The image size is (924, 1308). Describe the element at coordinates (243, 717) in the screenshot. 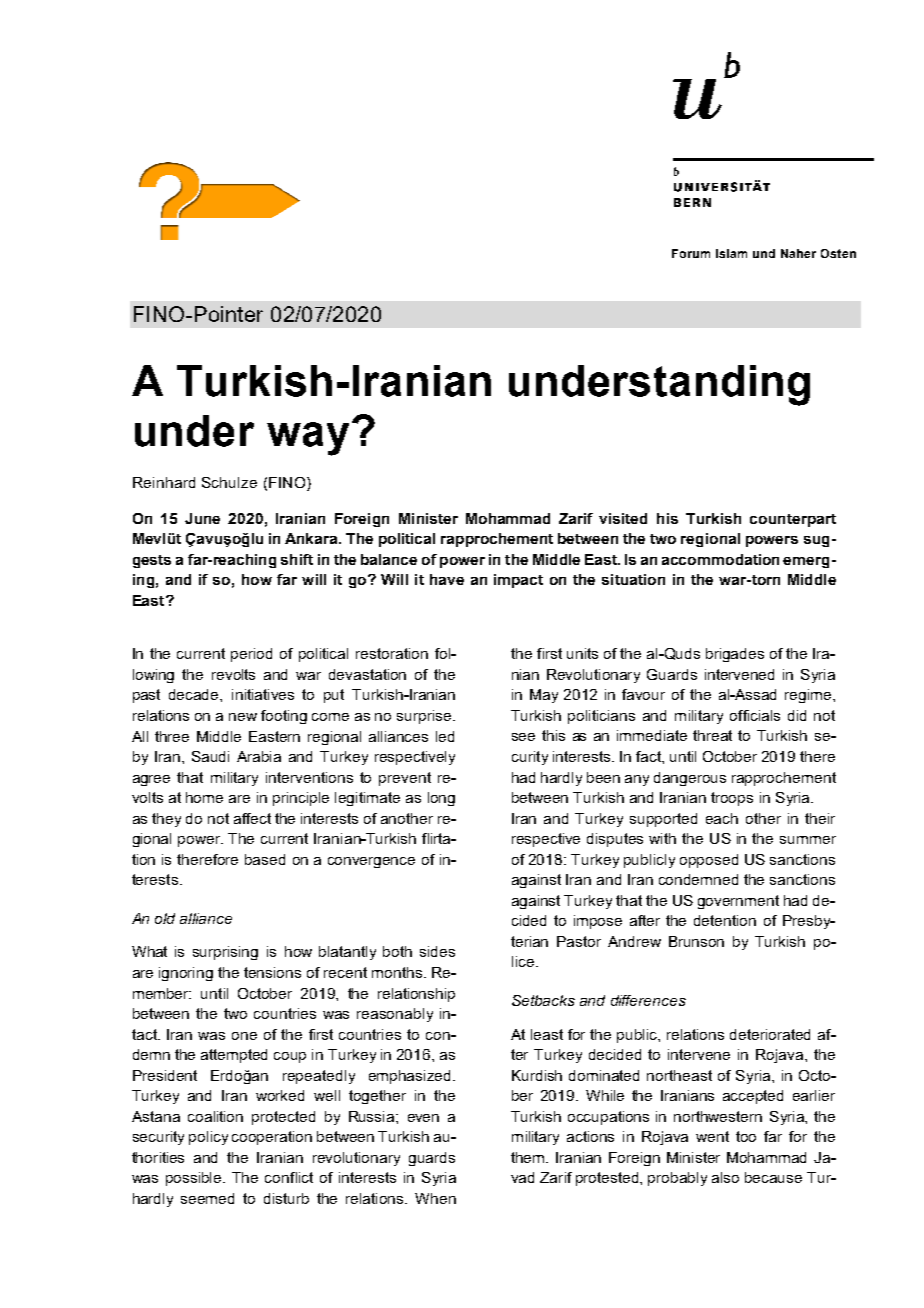

I see `new` at that location.
